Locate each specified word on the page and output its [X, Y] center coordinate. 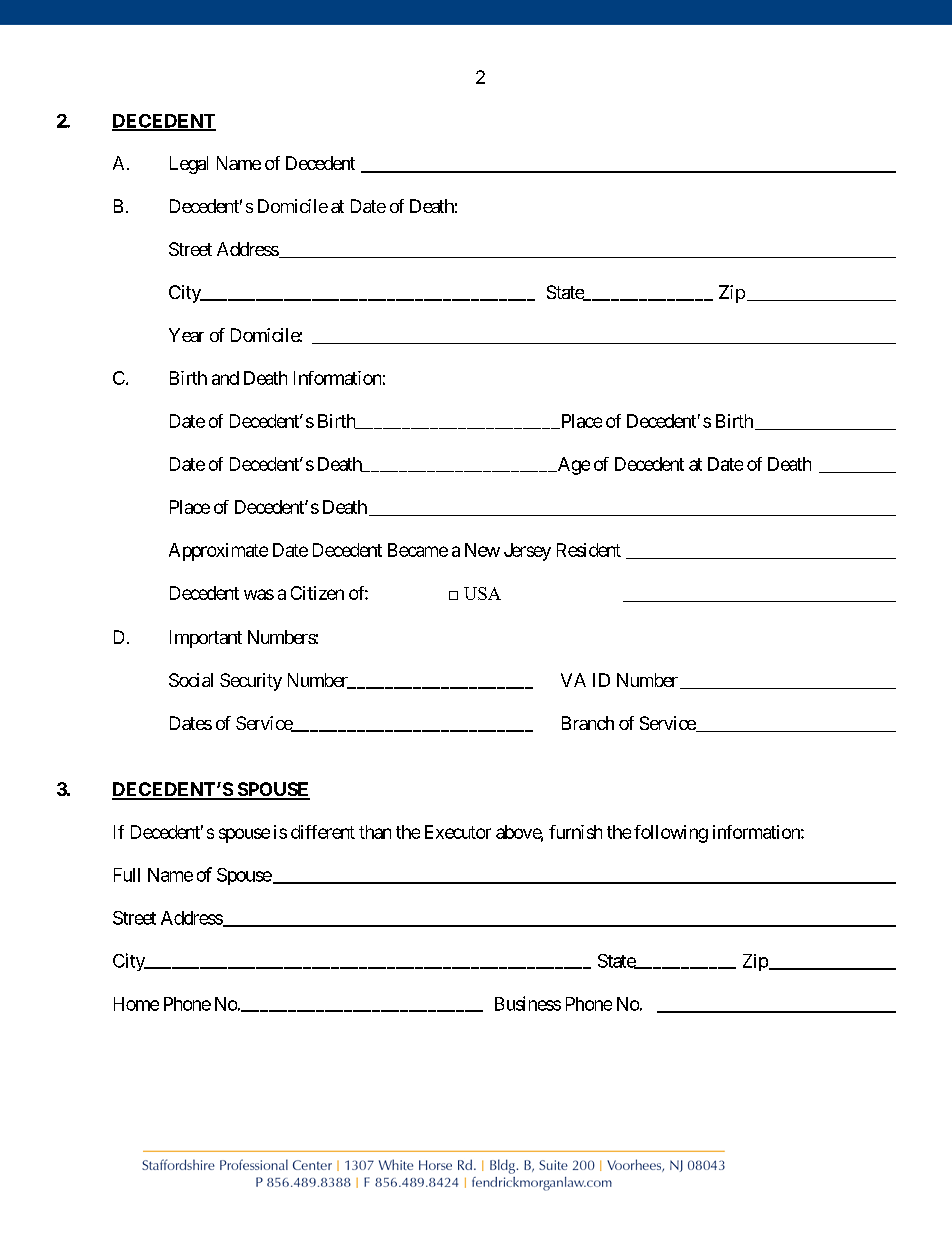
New [482, 550]
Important [206, 639]
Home [136, 1004]
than [375, 832]
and [225, 378]
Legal [189, 165]
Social [191, 680]
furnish [575, 832]
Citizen [317, 593]
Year [186, 335]
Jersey [527, 552]
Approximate [218, 552]
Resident [589, 550]
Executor [458, 832]
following [671, 834]
